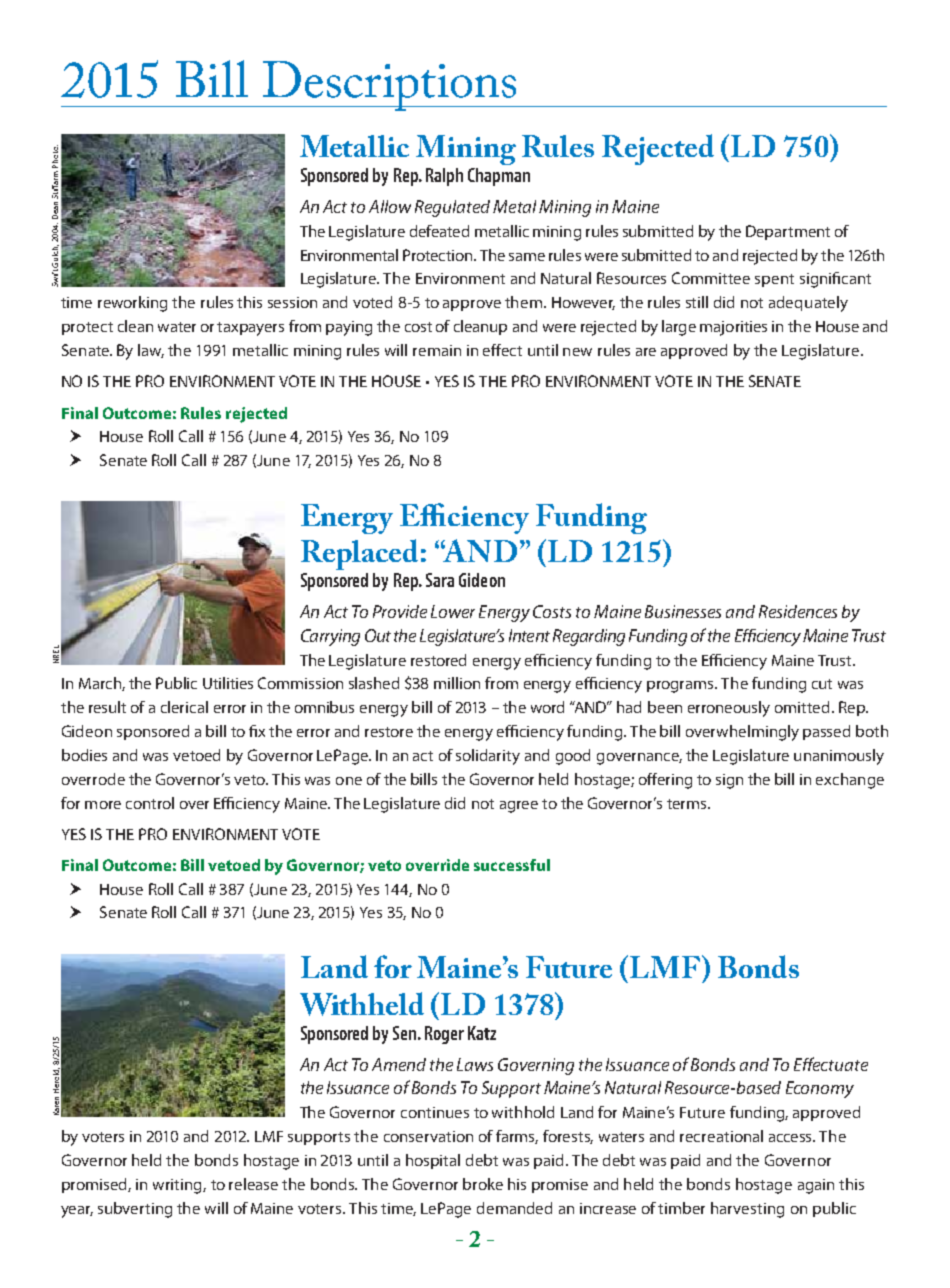 The image size is (950, 1288). What do you see at coordinates (135, 1210) in the screenshot?
I see `subverting` at bounding box center [135, 1210].
